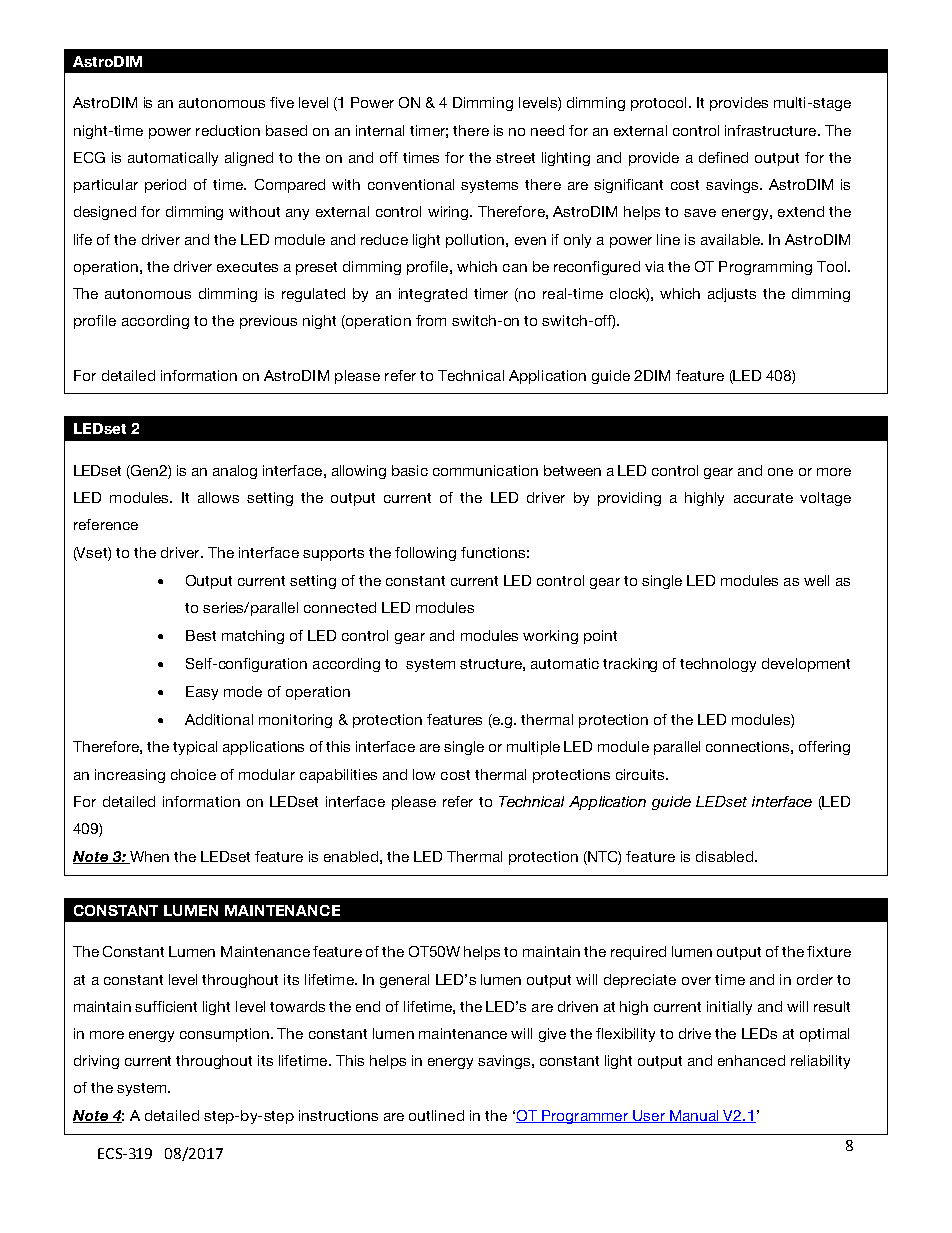 The image size is (952, 1233). What do you see at coordinates (515, 158) in the document?
I see `street` at bounding box center [515, 158].
